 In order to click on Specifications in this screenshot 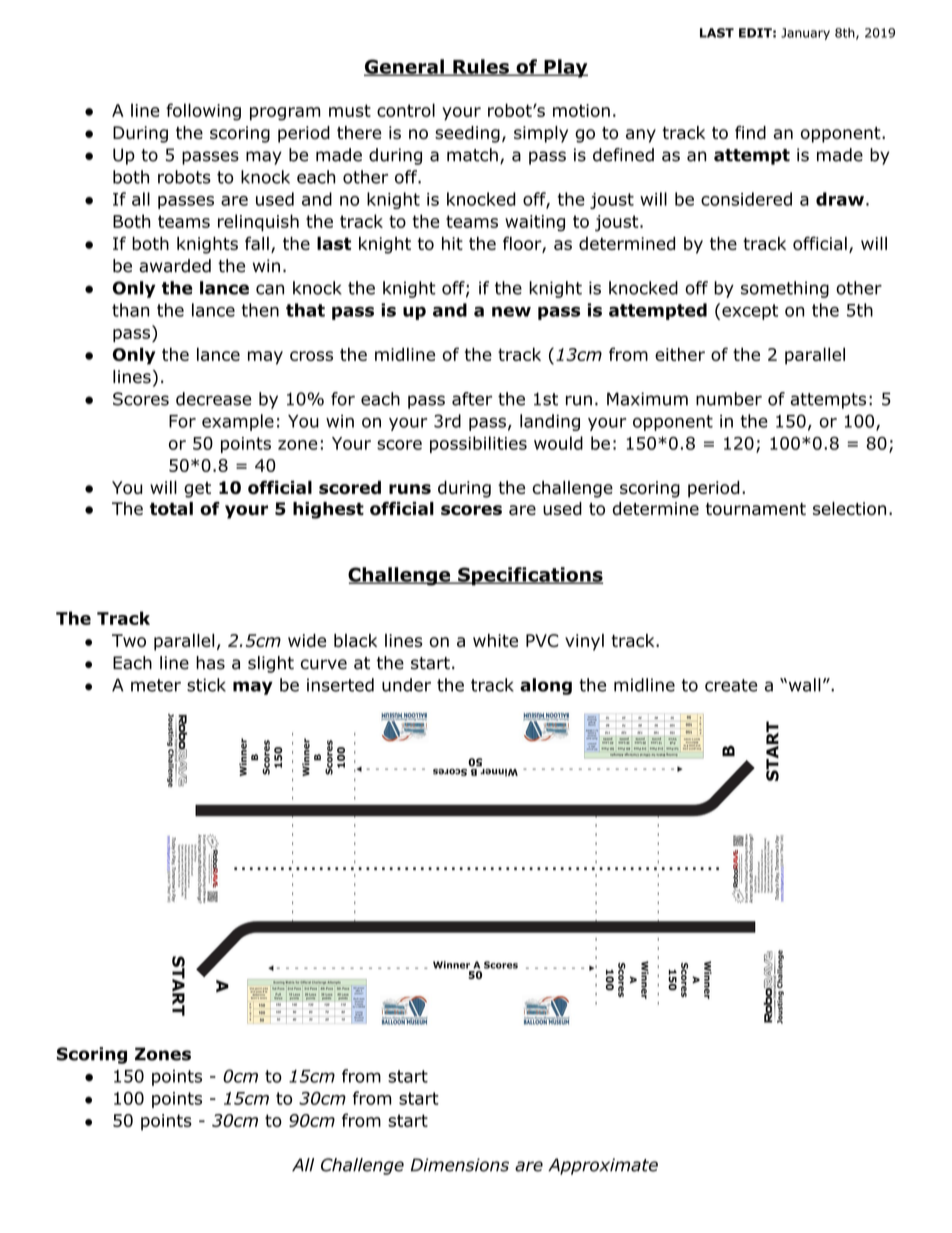, I will do `click(529, 576)`.
